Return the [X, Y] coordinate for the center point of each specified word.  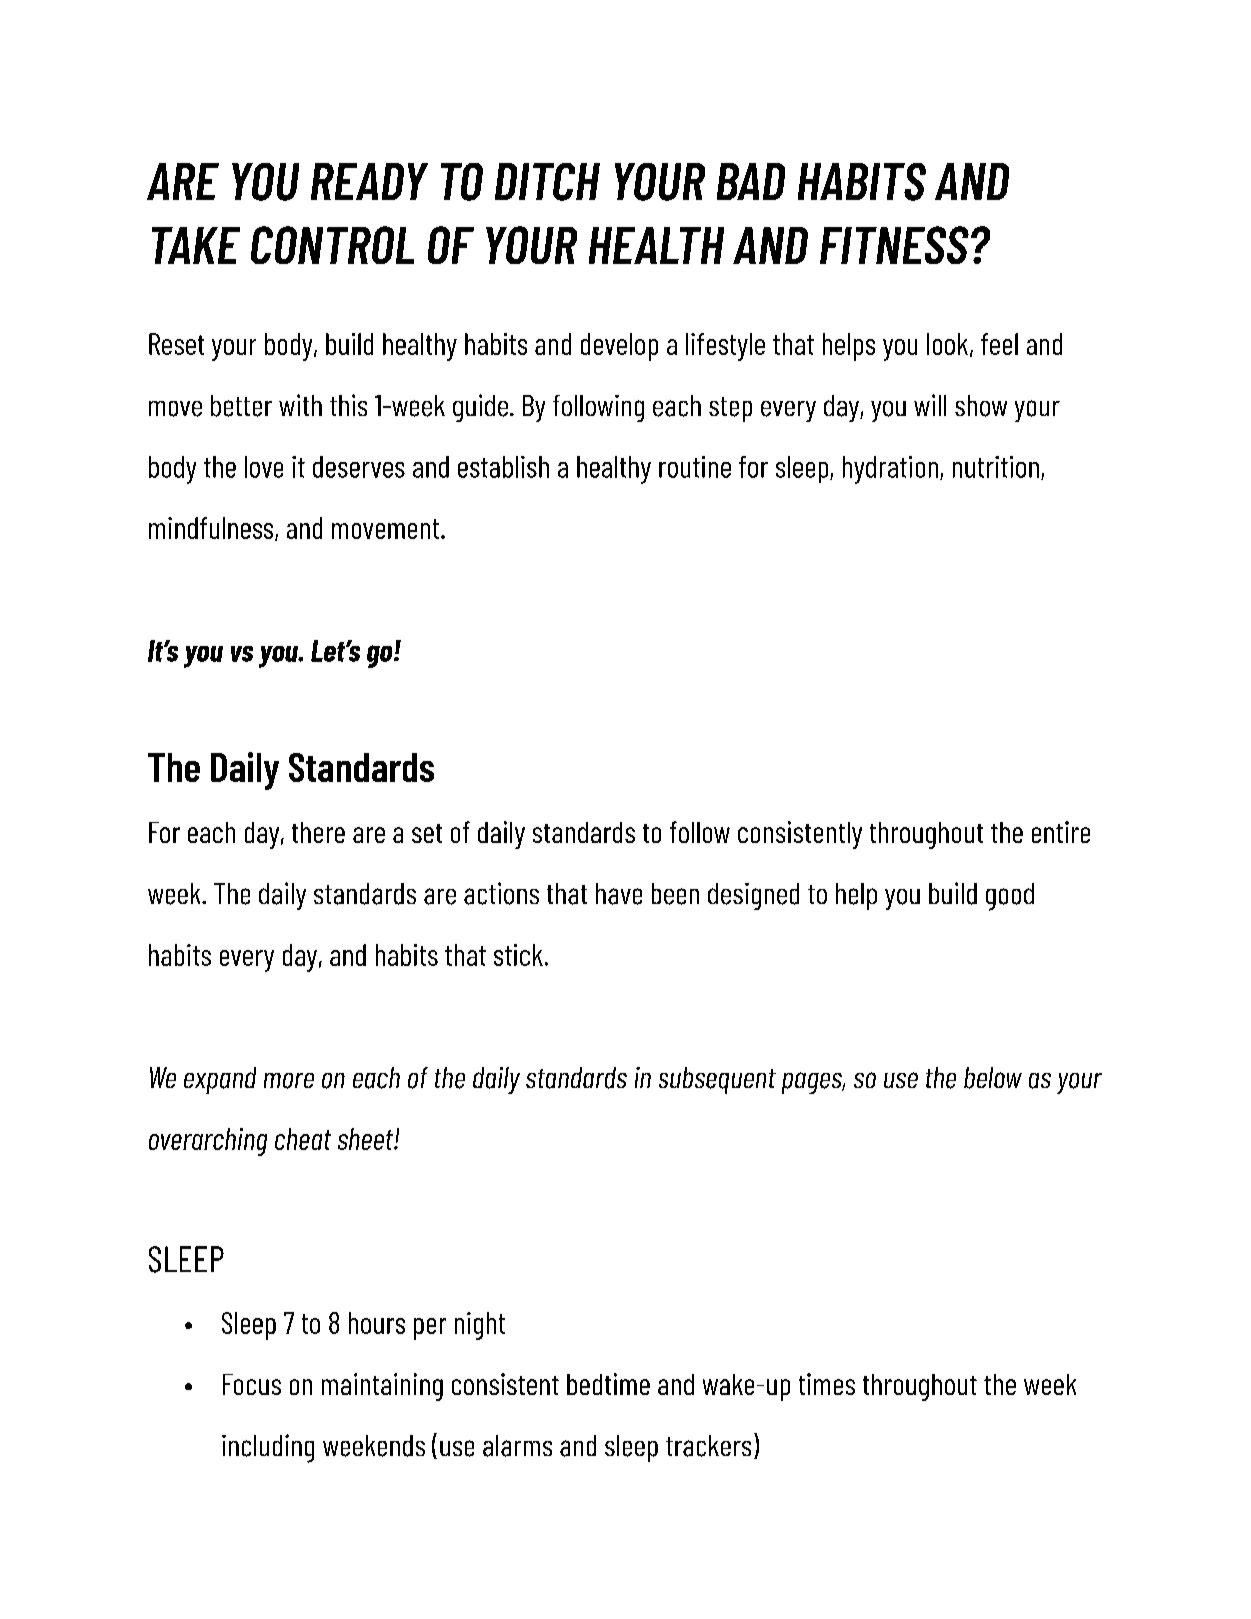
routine [695, 467]
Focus [252, 1384]
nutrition [996, 467]
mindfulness [212, 529]
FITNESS [894, 245]
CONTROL [332, 245]
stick [518, 955]
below [993, 1078]
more [289, 1081]
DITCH [547, 182]
